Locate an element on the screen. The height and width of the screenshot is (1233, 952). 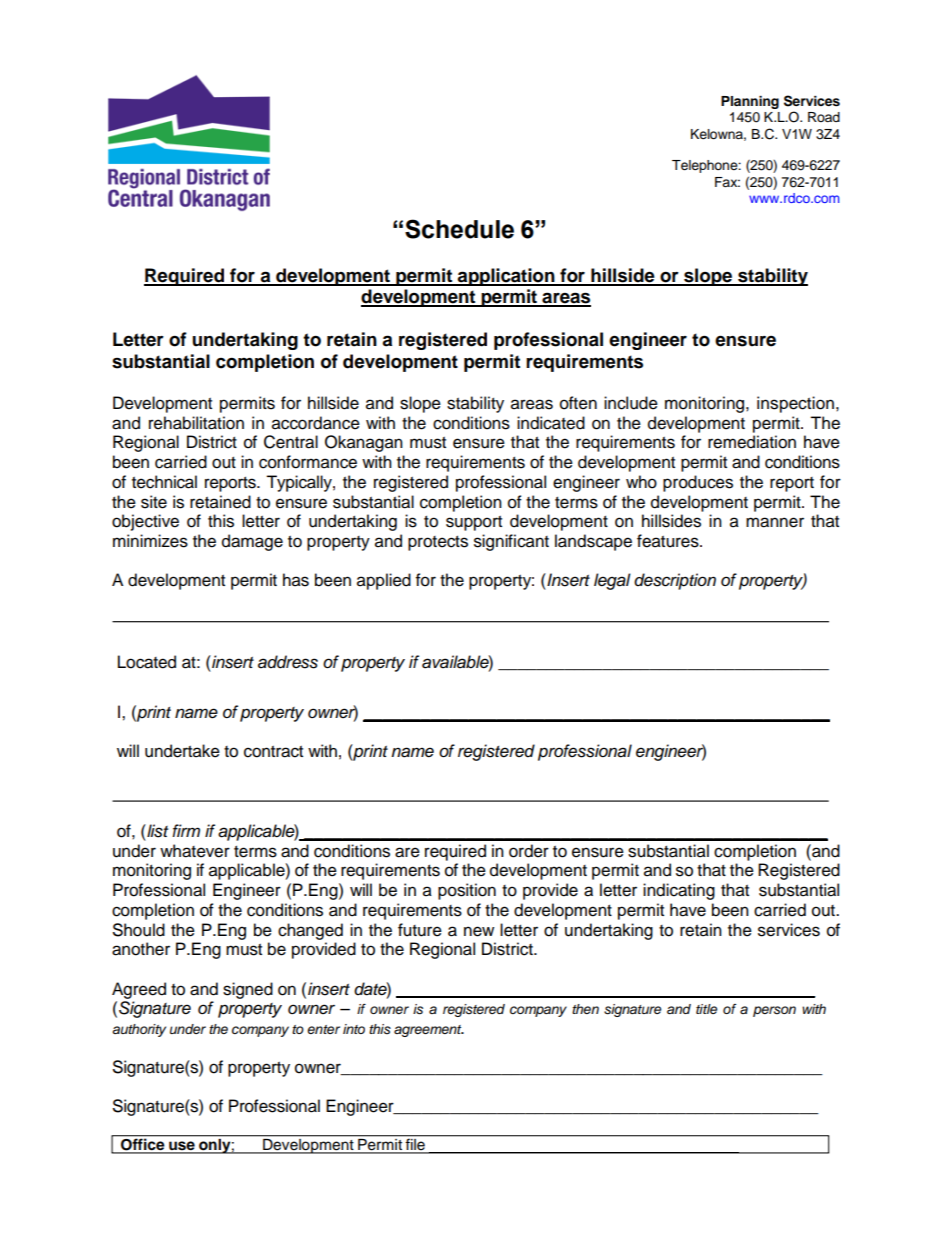
use is located at coordinates (182, 1147).
